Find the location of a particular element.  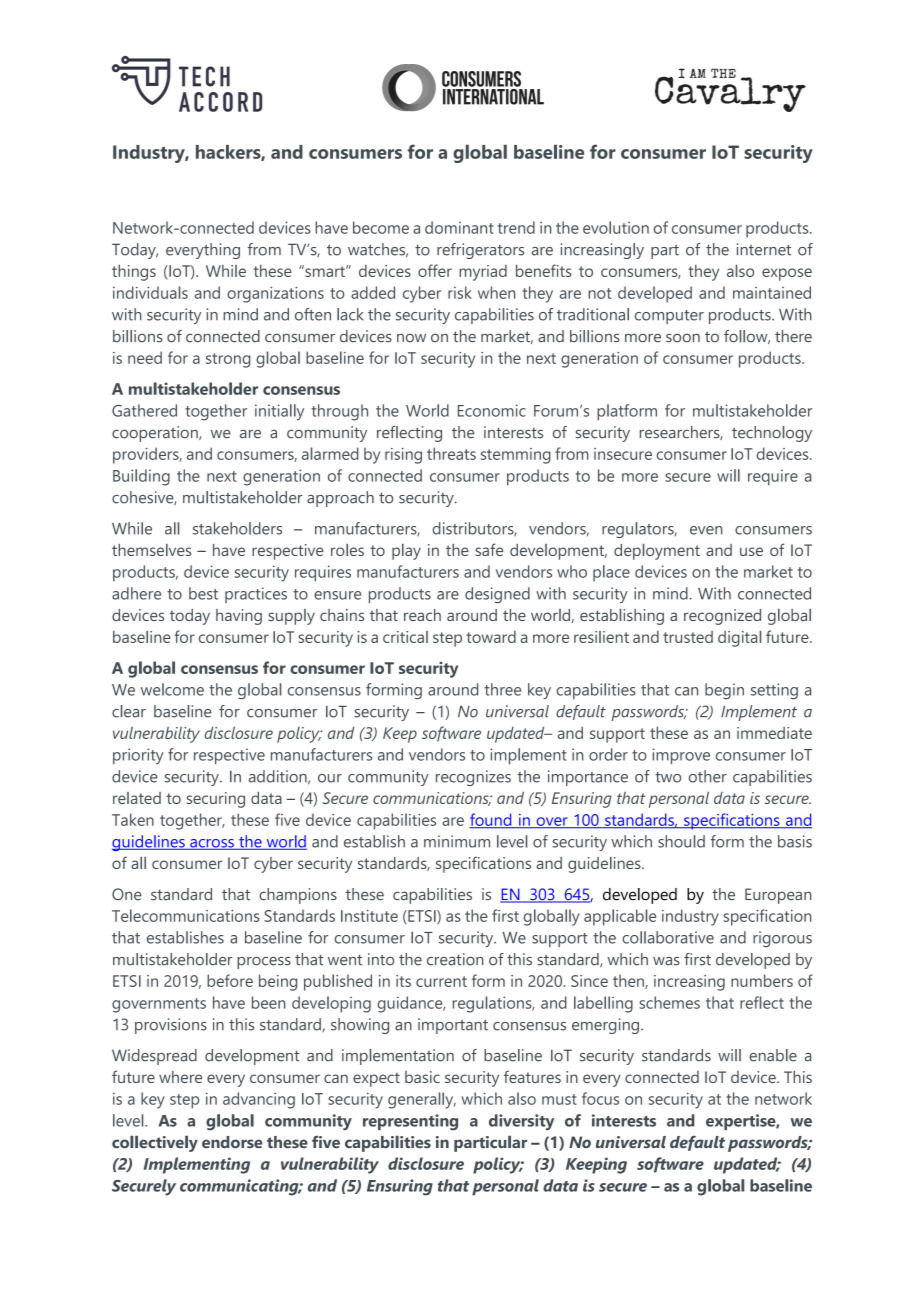

three is located at coordinates (502, 689).
